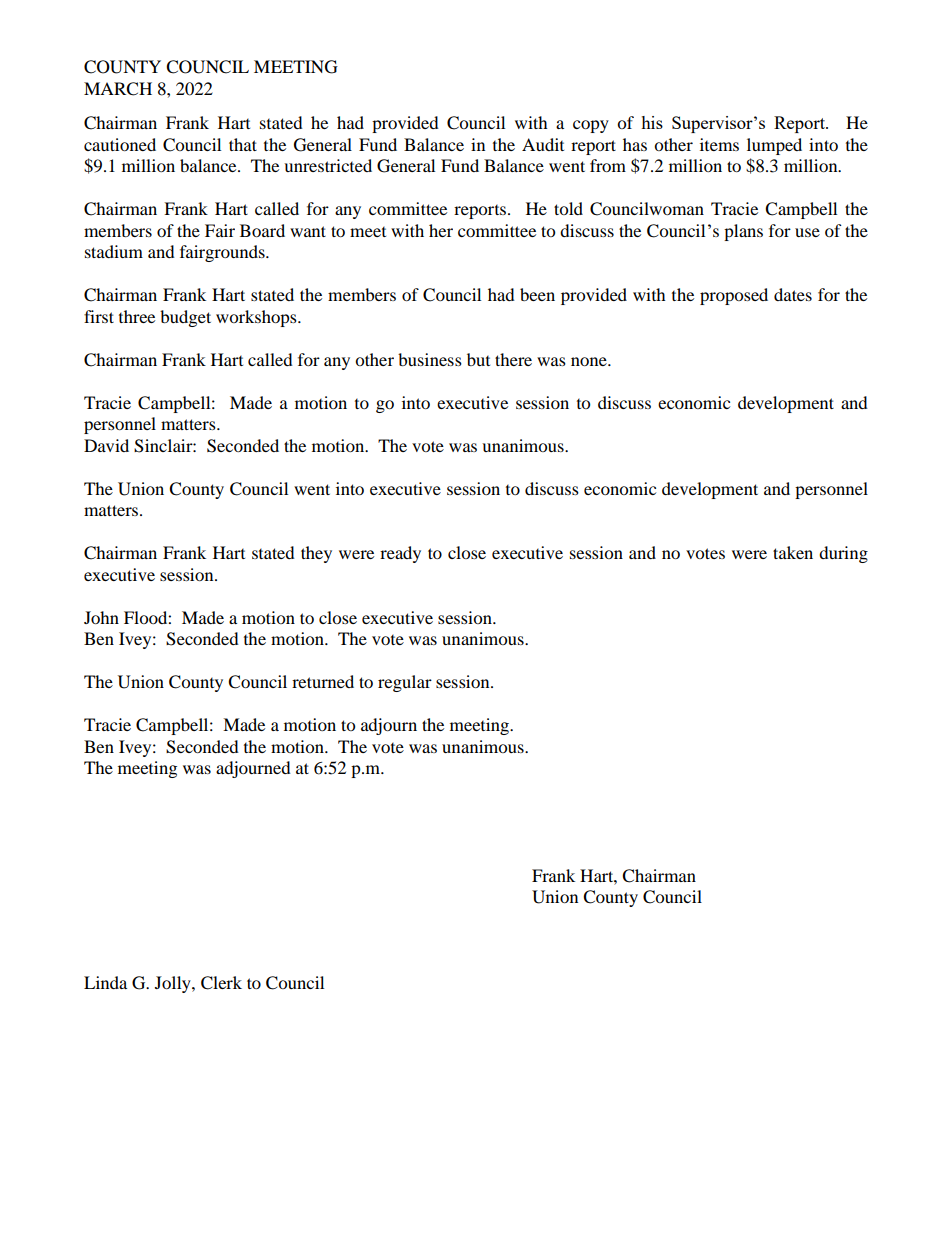 The height and width of the screenshot is (1233, 952). What do you see at coordinates (543, 144) in the screenshot?
I see `Audit` at bounding box center [543, 144].
